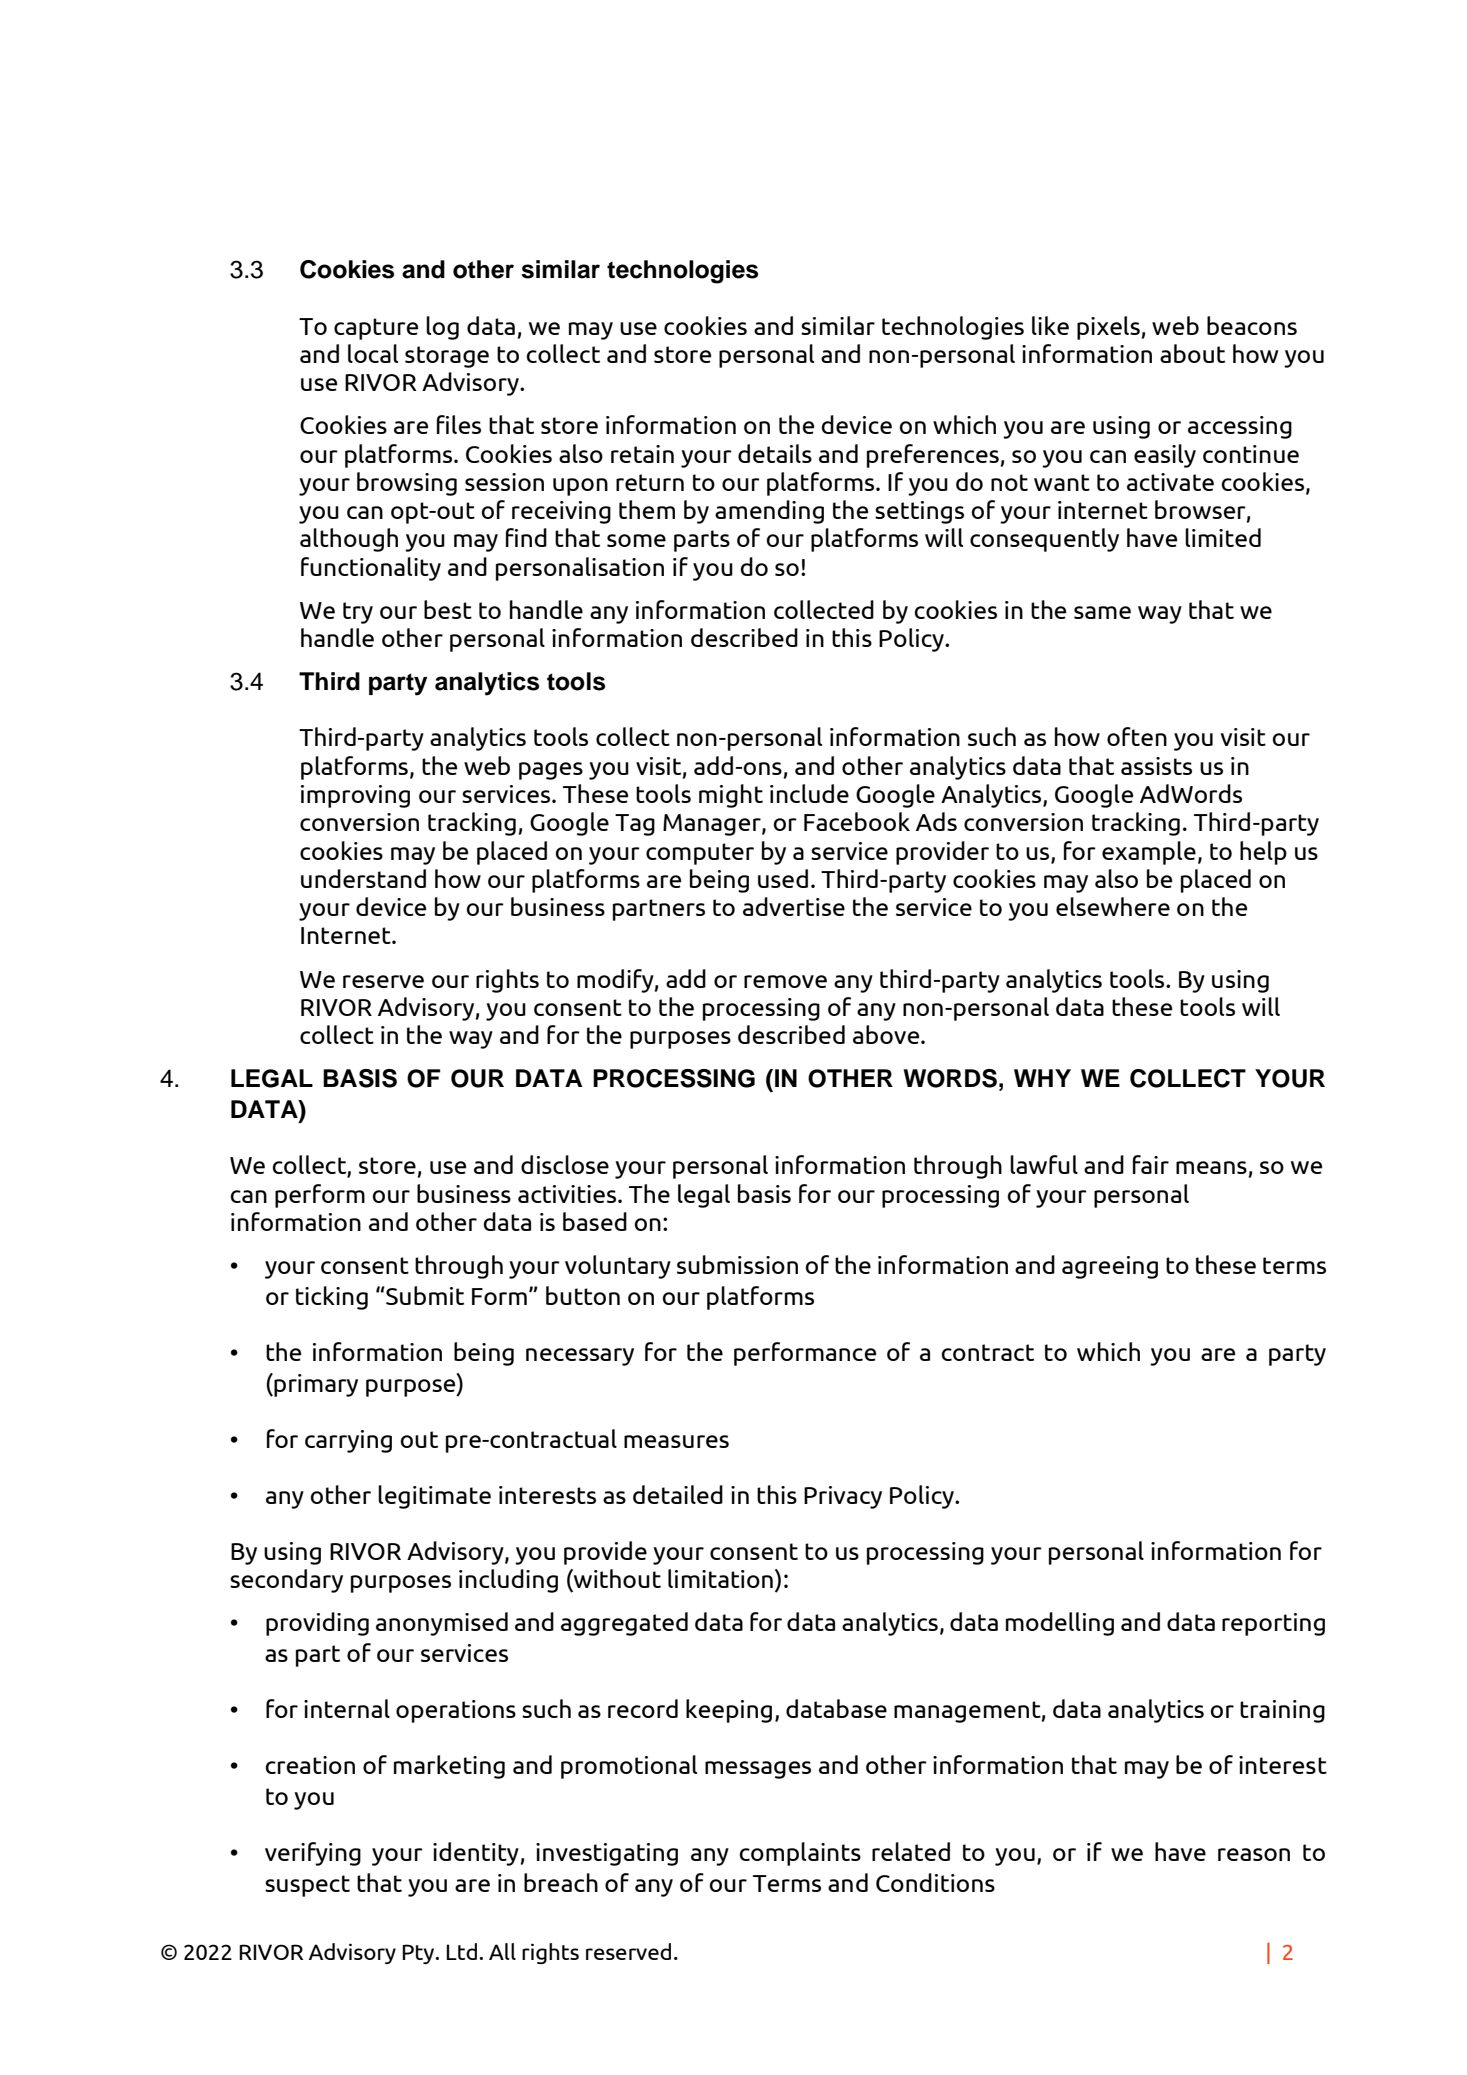 This document has width=1467, height=2075. What do you see at coordinates (800, 1854) in the document?
I see `complaints` at bounding box center [800, 1854].
